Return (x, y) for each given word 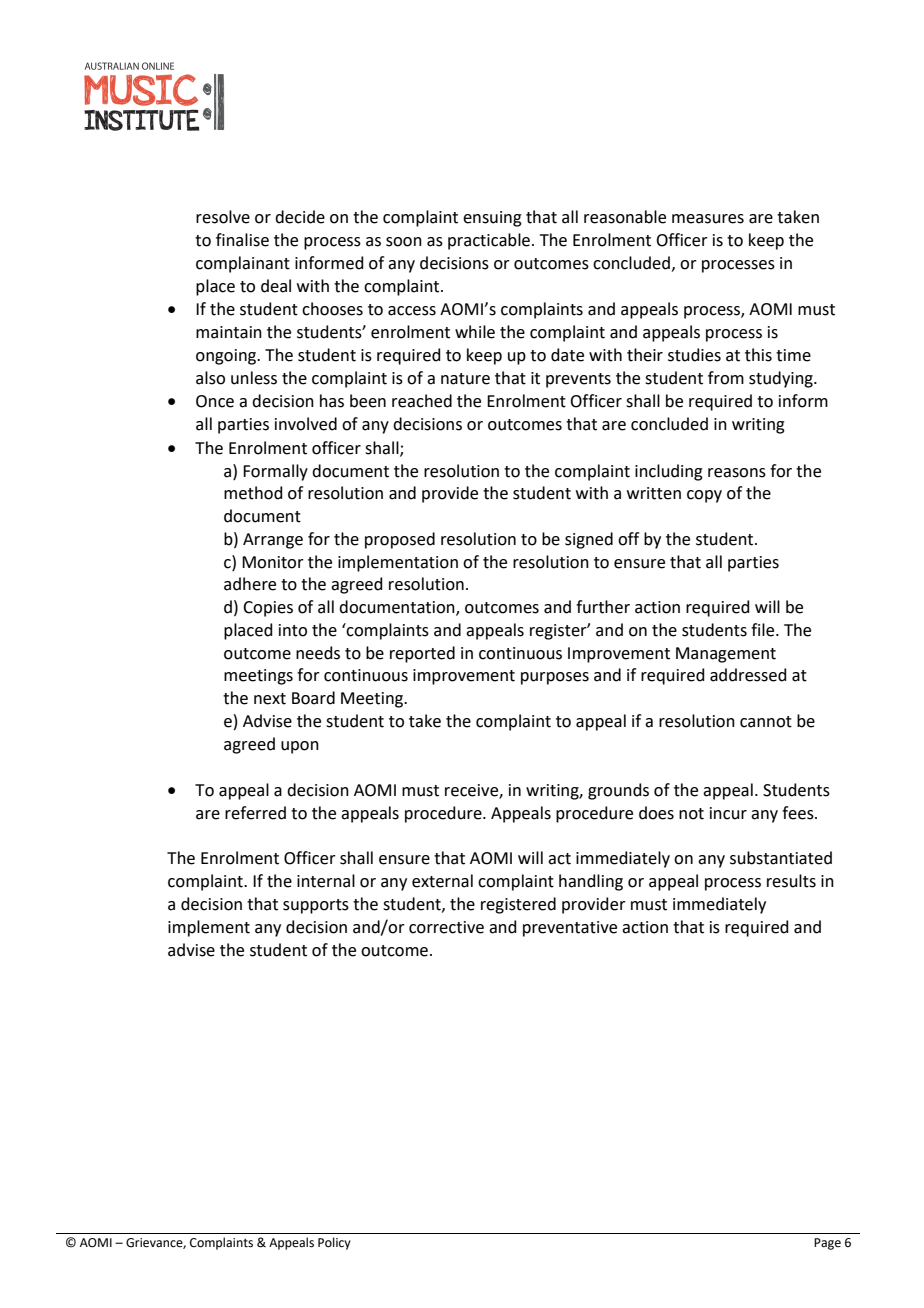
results (791, 881)
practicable (490, 241)
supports (316, 906)
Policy (334, 1243)
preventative (570, 929)
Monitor (273, 562)
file (764, 630)
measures (708, 219)
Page (827, 1244)
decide (300, 217)
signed (589, 540)
